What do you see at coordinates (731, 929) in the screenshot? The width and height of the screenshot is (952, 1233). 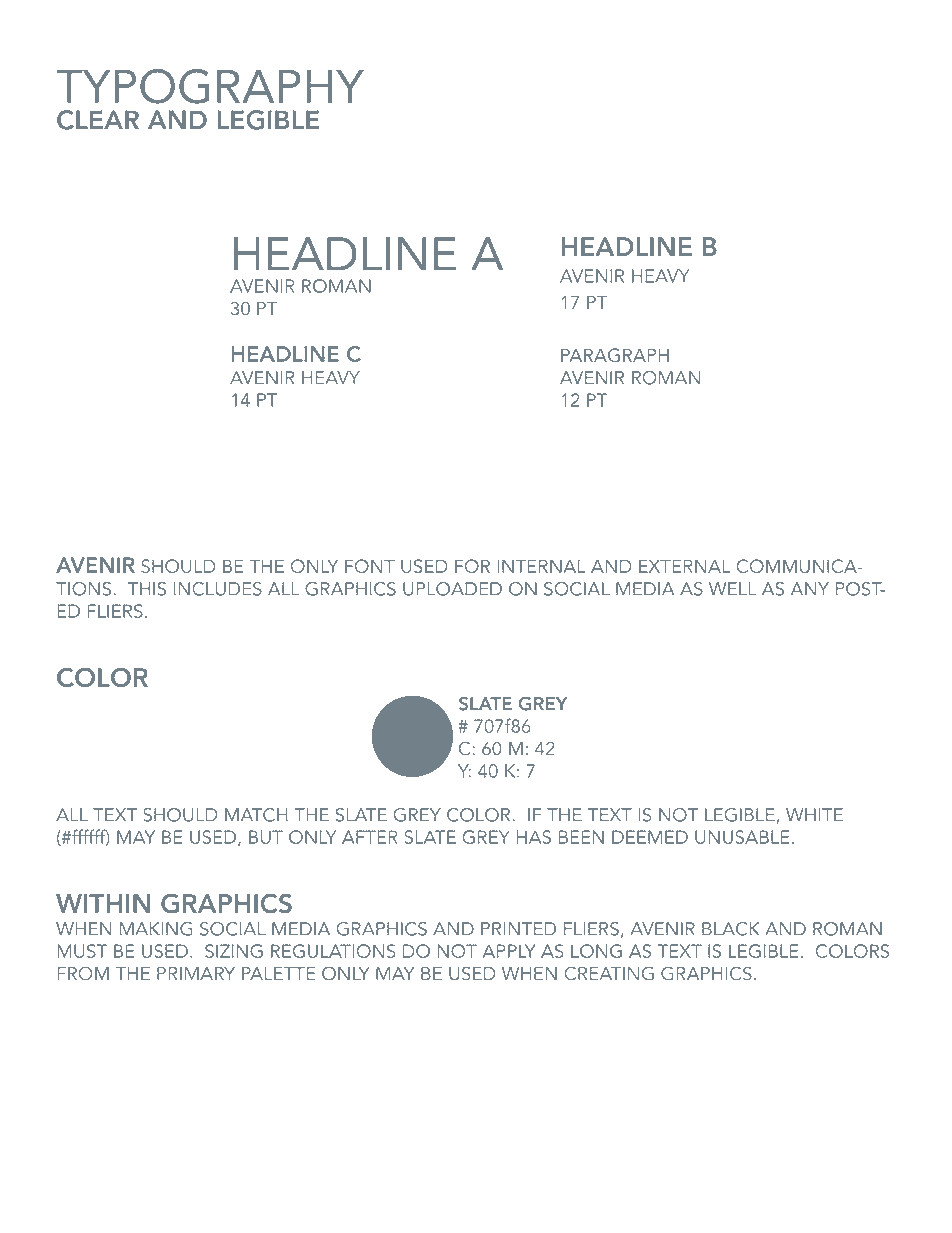 I see `BLACK` at bounding box center [731, 929].
